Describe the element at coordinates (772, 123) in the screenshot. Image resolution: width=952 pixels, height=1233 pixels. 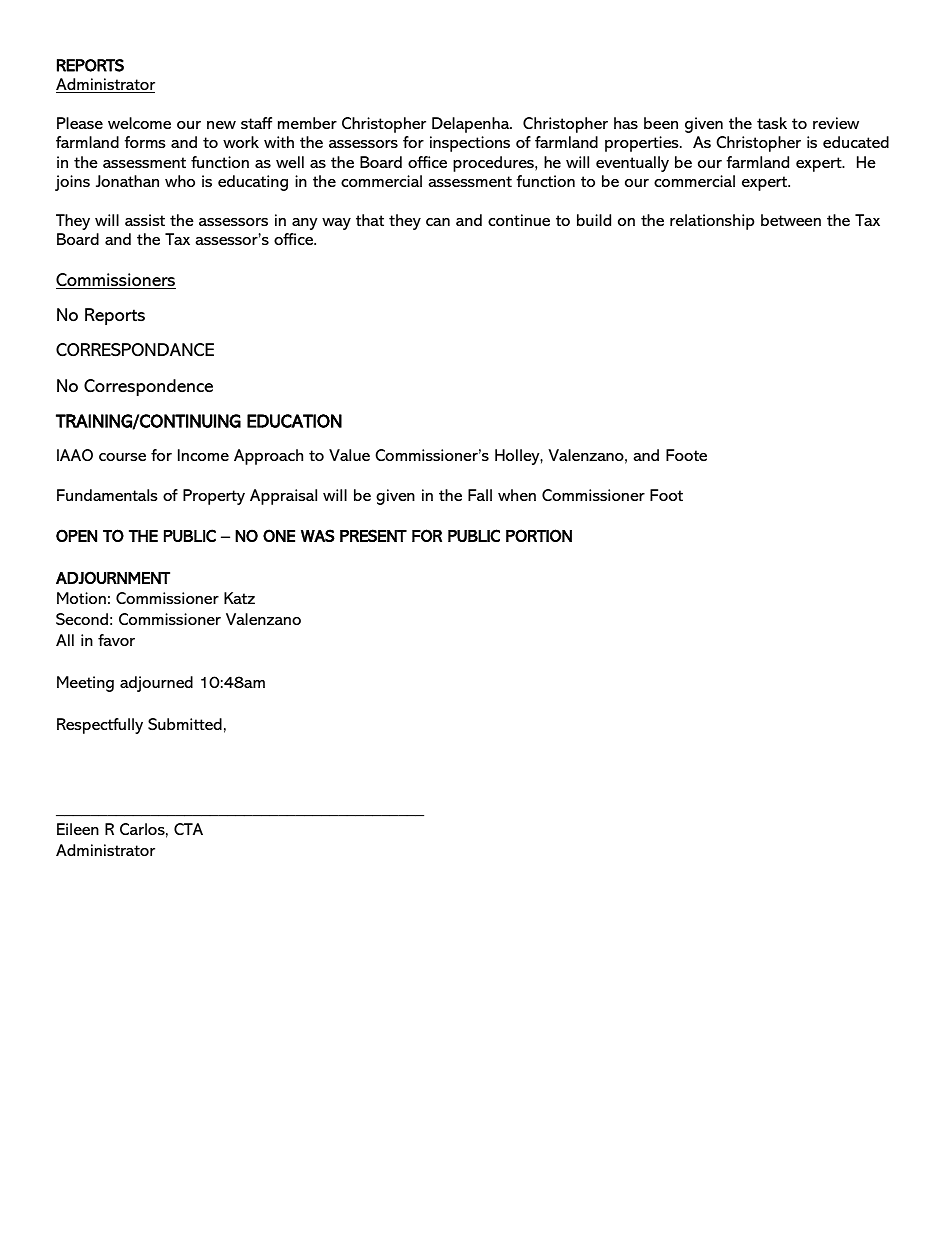
I see `task` at that location.
